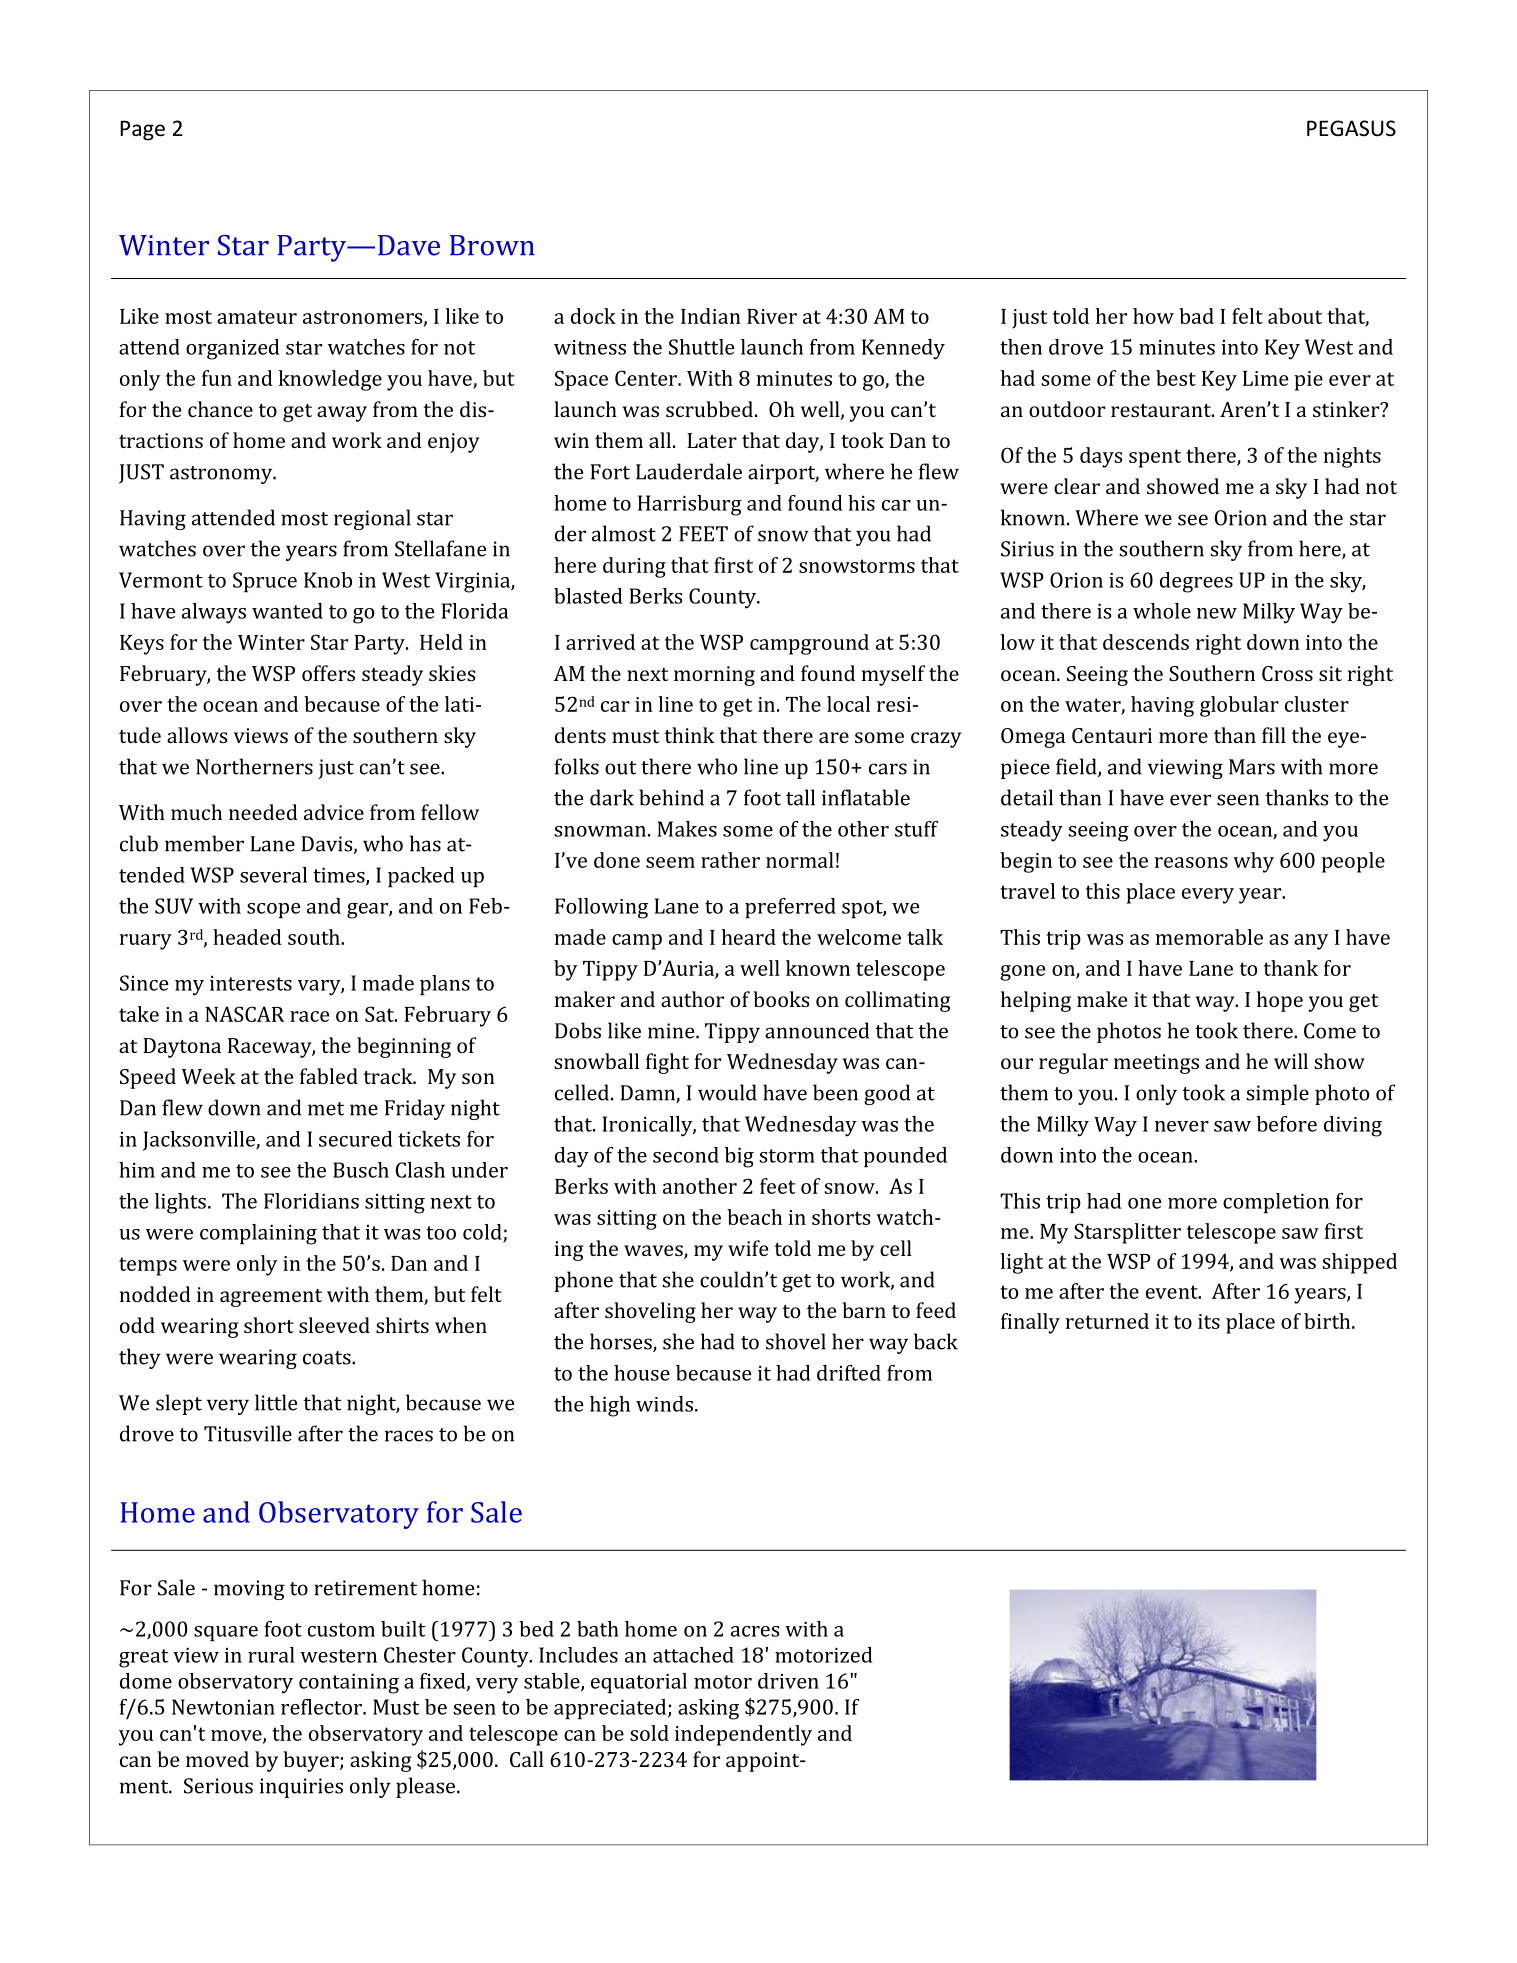 The width and height of the screenshot is (1517, 1963). Describe the element at coordinates (849, 1373) in the screenshot. I see `drifted` at that location.
